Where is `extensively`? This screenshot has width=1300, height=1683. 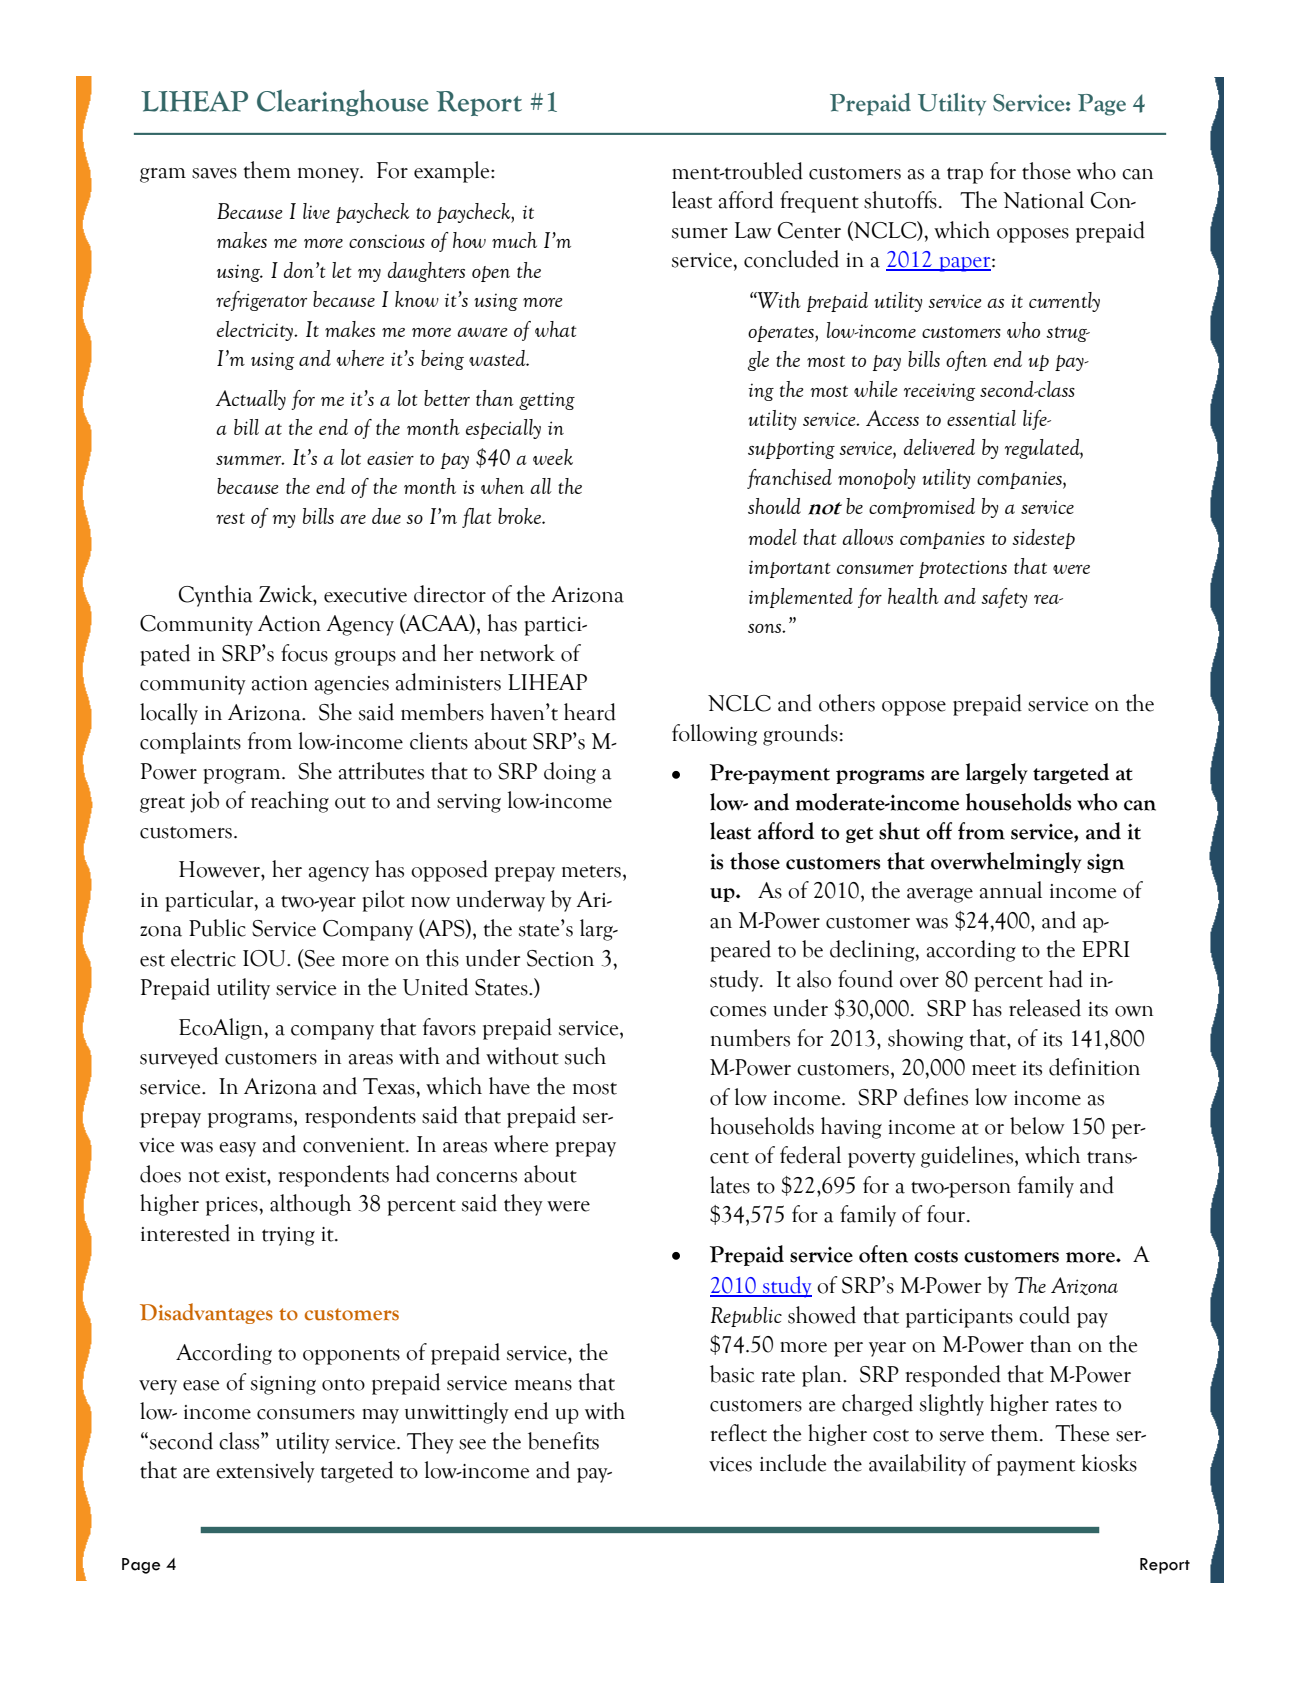 extensively is located at coordinates (265, 1472).
